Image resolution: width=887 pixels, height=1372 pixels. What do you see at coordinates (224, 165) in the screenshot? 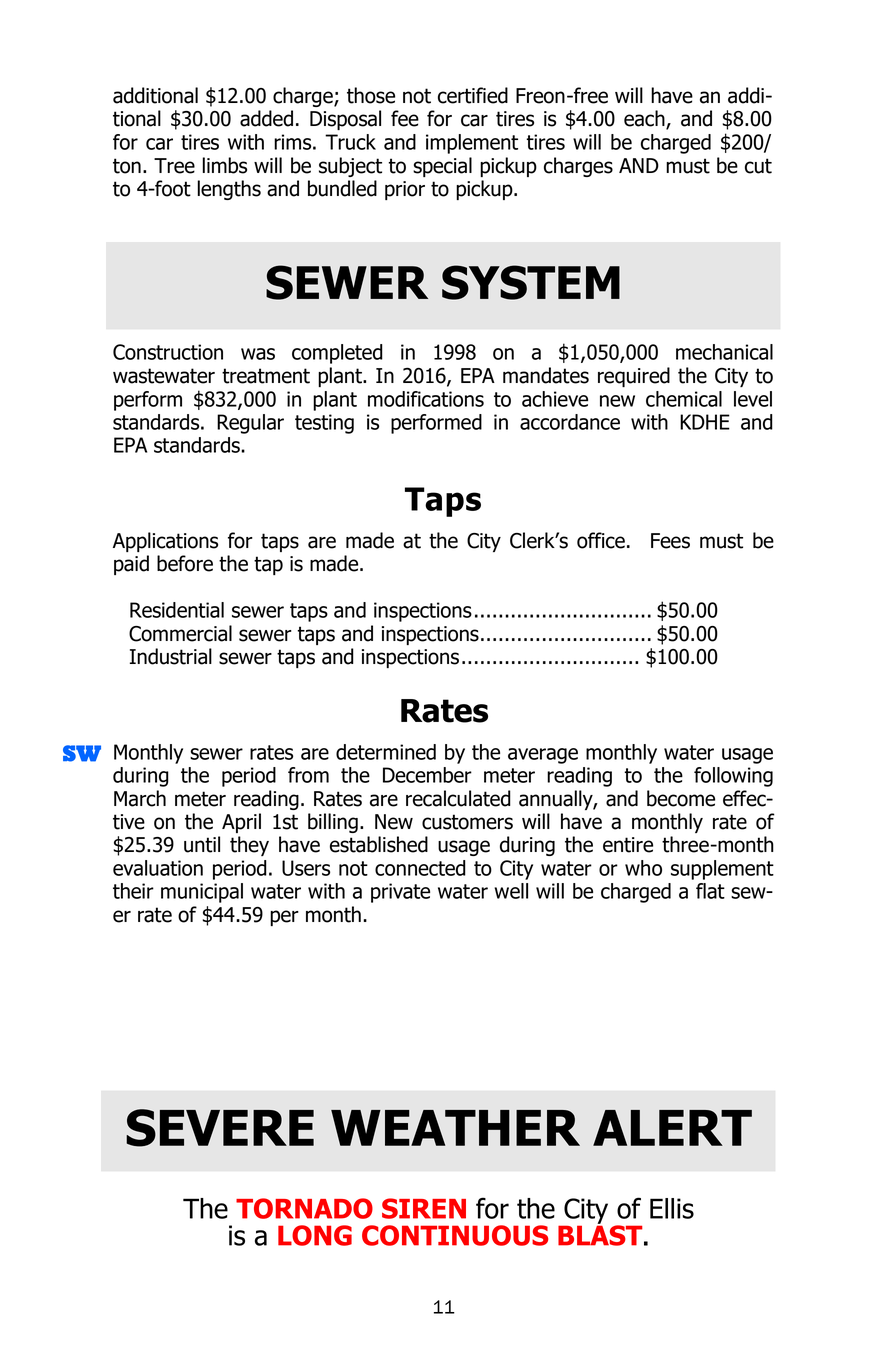
I see `limbs` at bounding box center [224, 165].
